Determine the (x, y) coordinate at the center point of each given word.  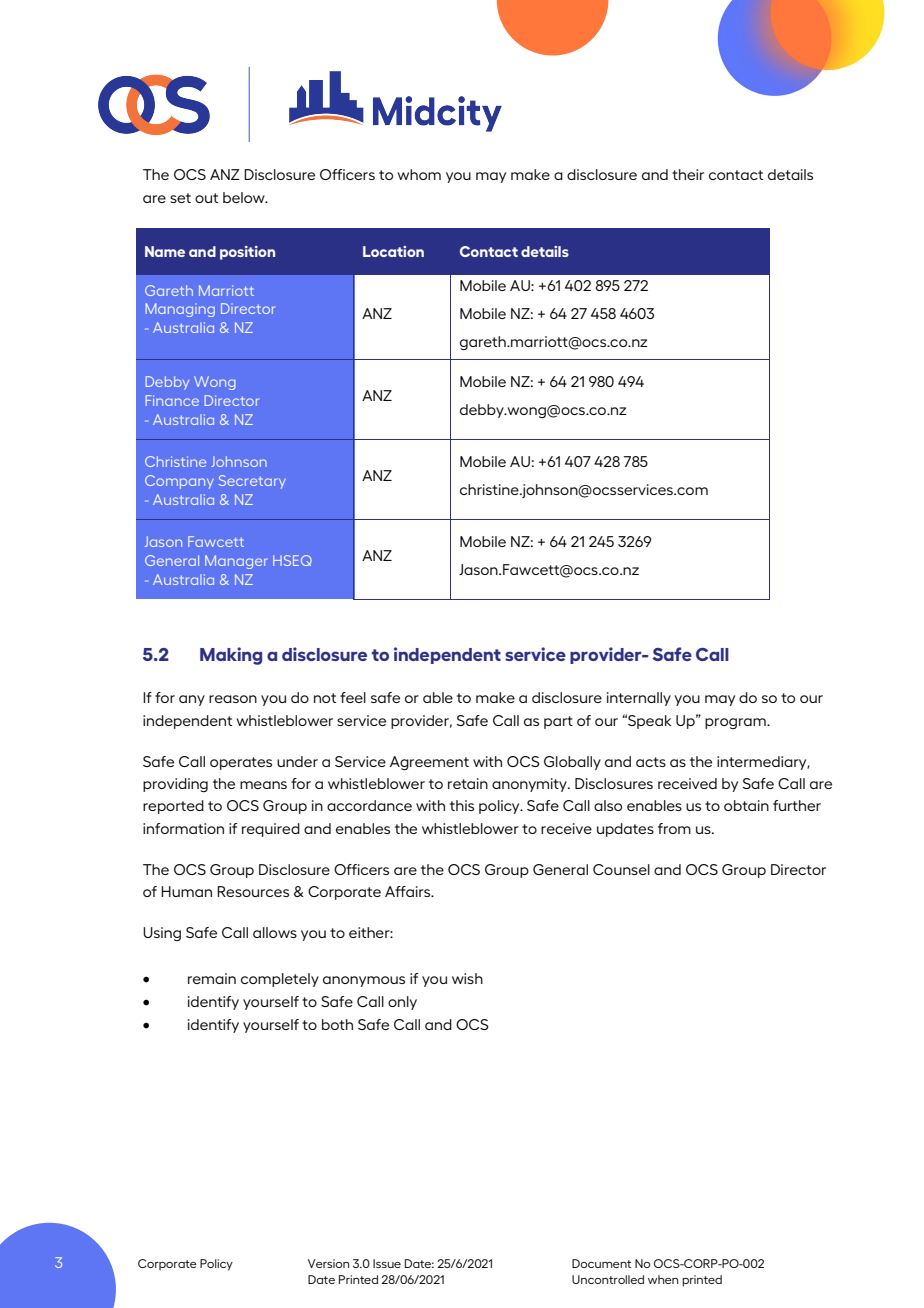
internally (639, 699)
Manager (236, 562)
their (688, 174)
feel (353, 697)
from (674, 828)
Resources (253, 891)
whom (419, 174)
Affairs (409, 891)
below (245, 197)
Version (329, 1263)
